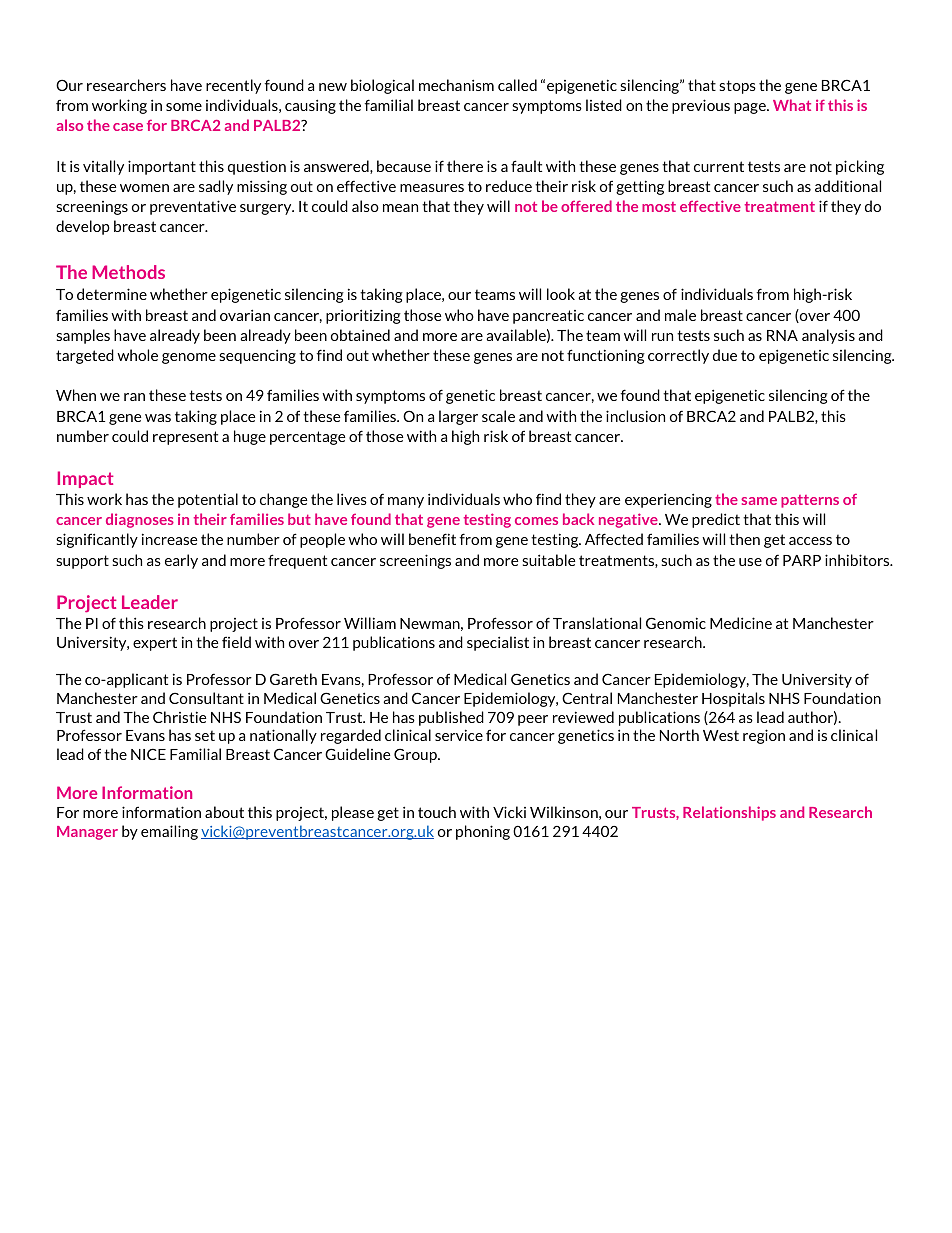  What do you see at coordinates (169, 832) in the screenshot?
I see `emailing` at bounding box center [169, 832].
